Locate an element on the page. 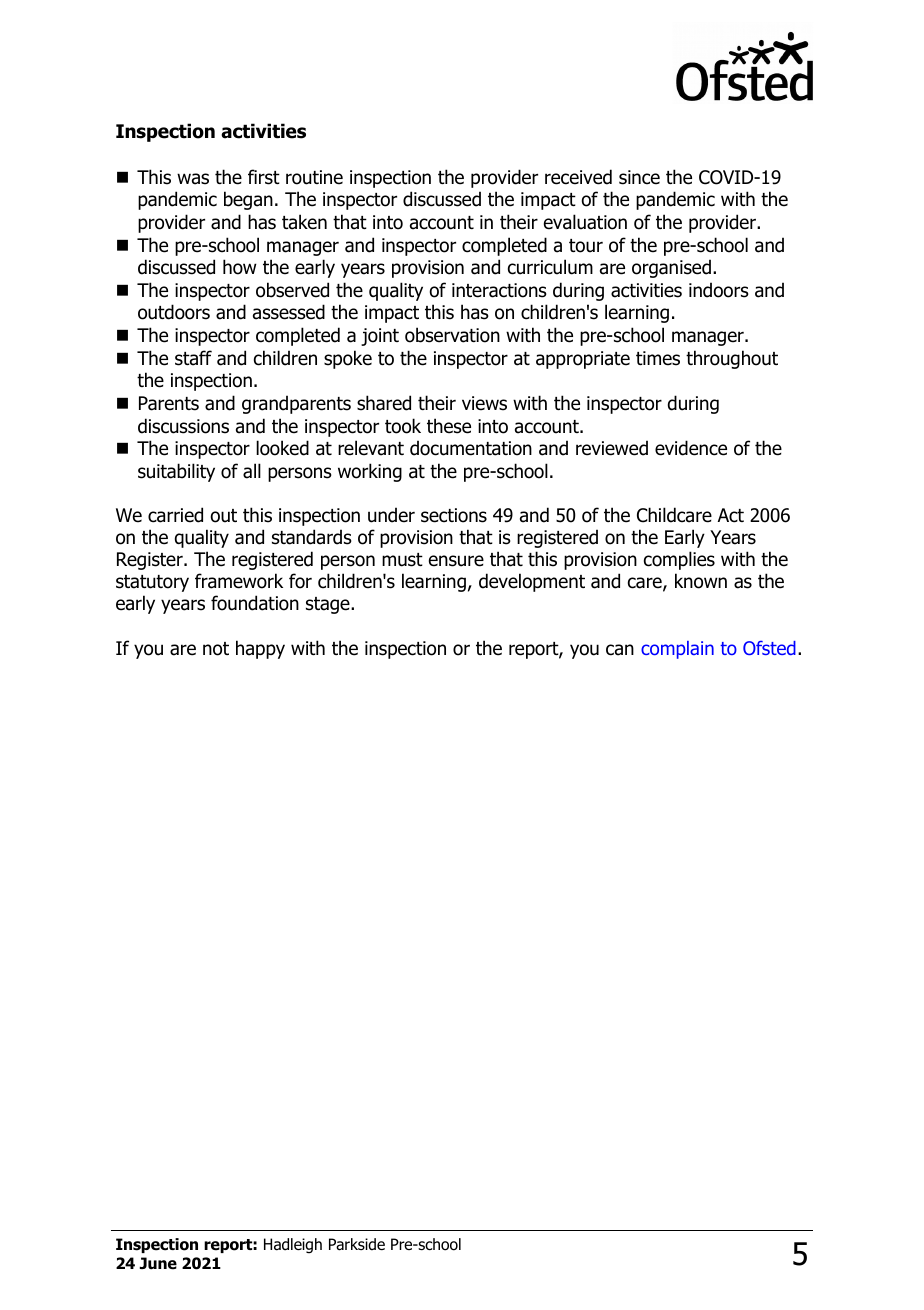  since is located at coordinates (639, 177).
